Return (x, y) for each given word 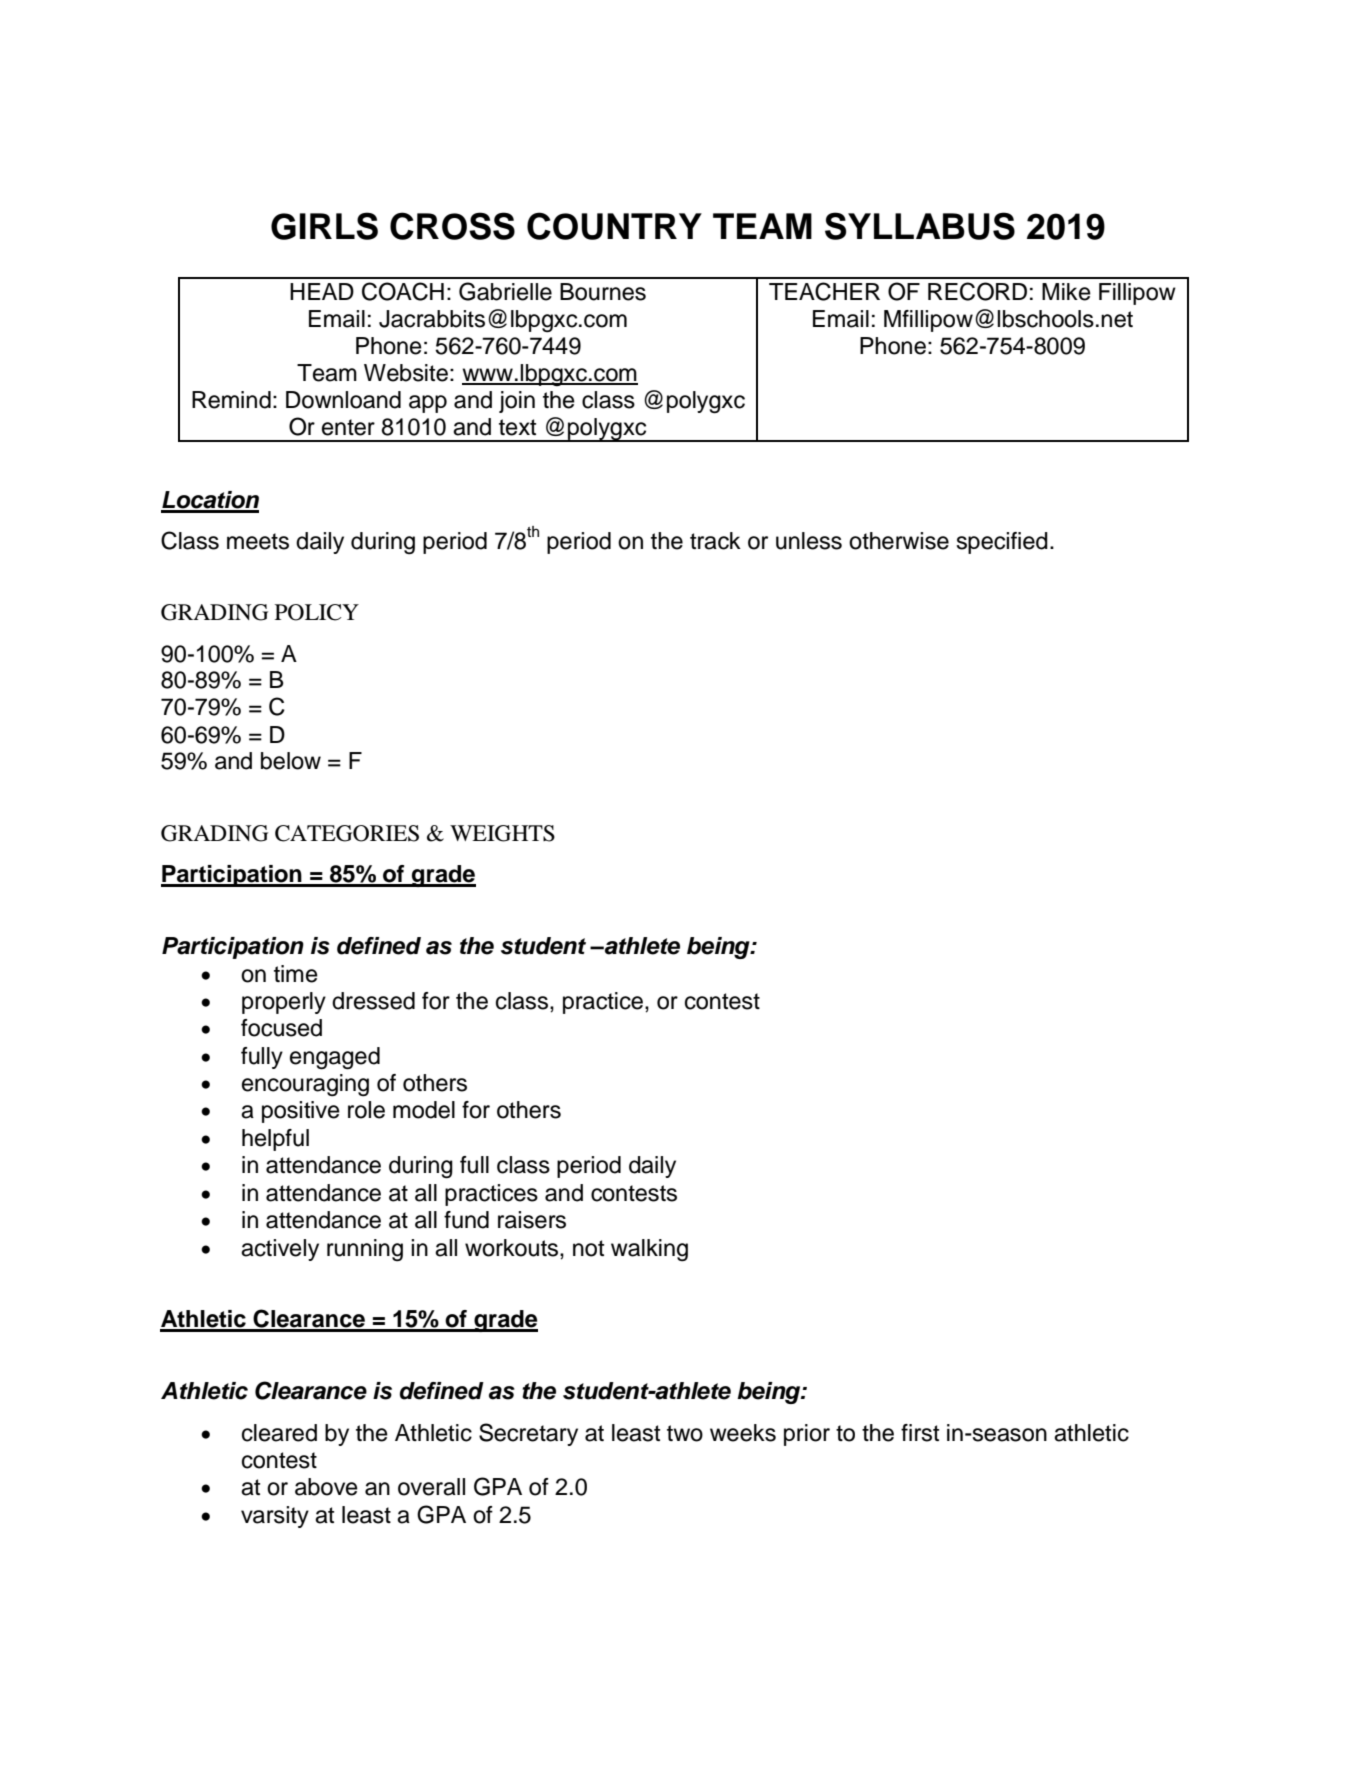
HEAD (322, 291)
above (326, 1487)
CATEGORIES (347, 833)
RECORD (977, 291)
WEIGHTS (502, 833)
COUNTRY (614, 226)
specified (1002, 543)
